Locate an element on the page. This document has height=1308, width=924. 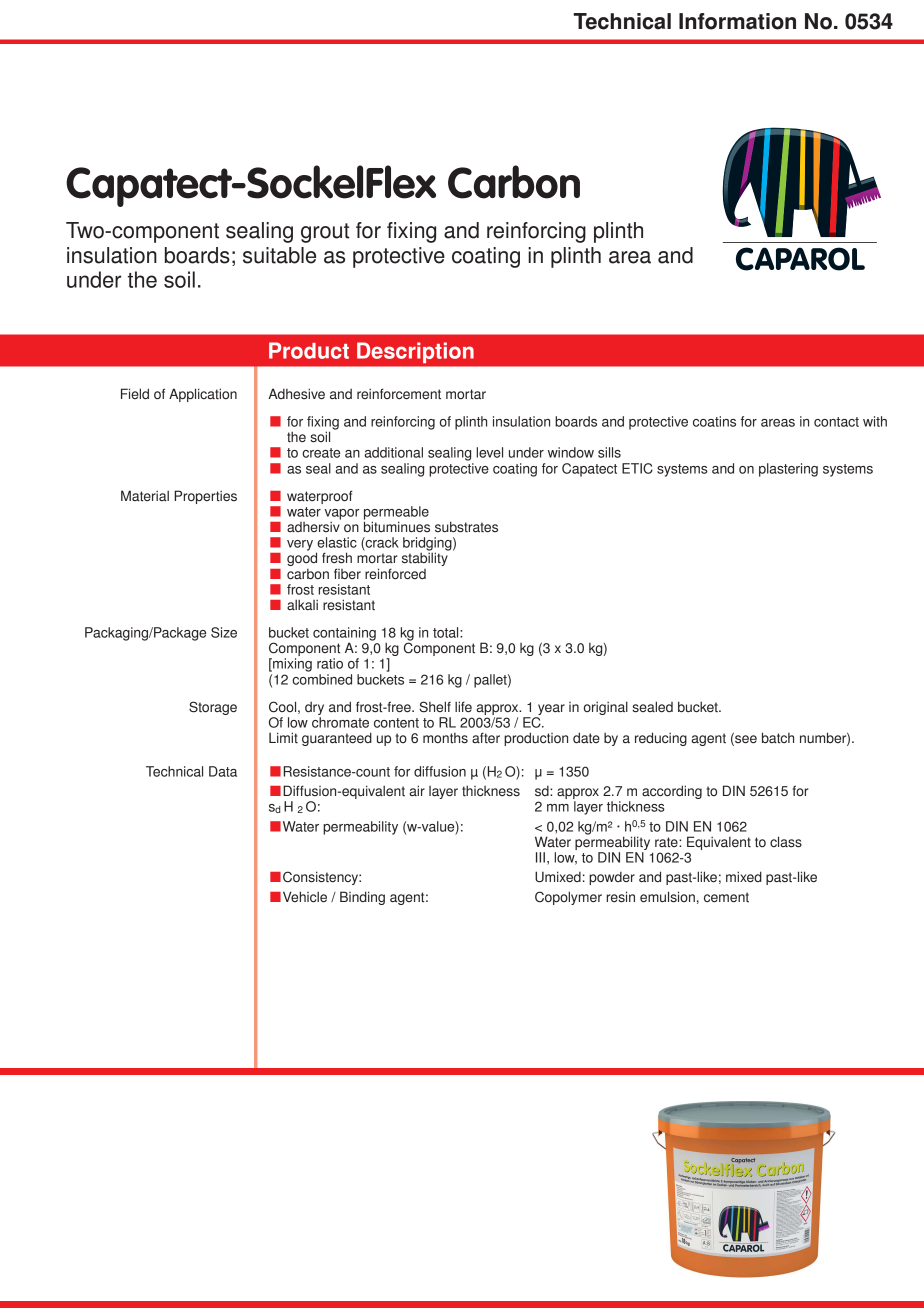
life is located at coordinates (463, 706).
